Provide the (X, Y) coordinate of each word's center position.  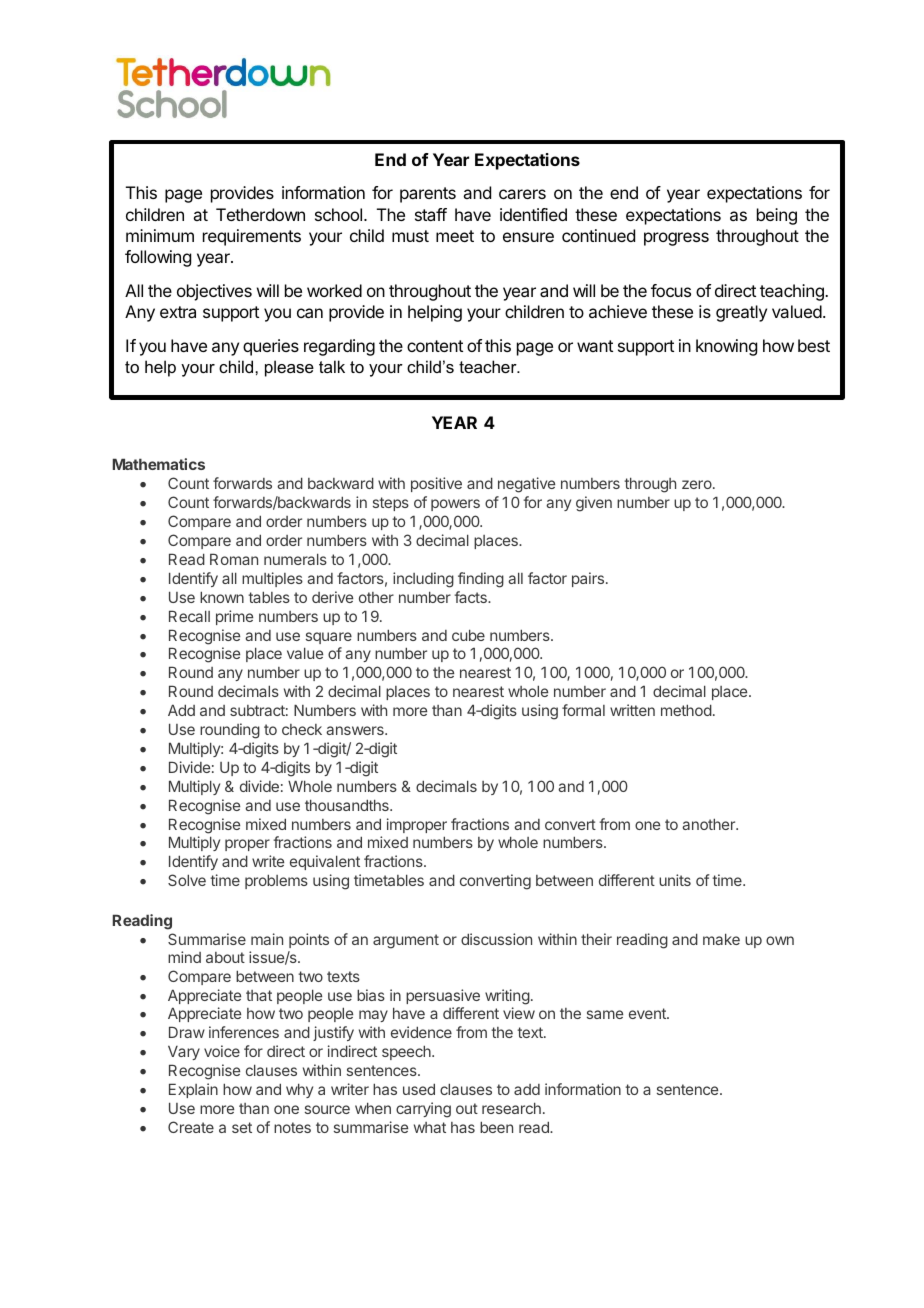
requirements (252, 237)
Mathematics (159, 464)
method (686, 710)
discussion (496, 939)
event (648, 1013)
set (242, 1127)
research (511, 1108)
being (777, 216)
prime (234, 617)
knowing (726, 347)
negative (526, 485)
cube (468, 635)
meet (455, 236)
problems (276, 881)
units (675, 880)
